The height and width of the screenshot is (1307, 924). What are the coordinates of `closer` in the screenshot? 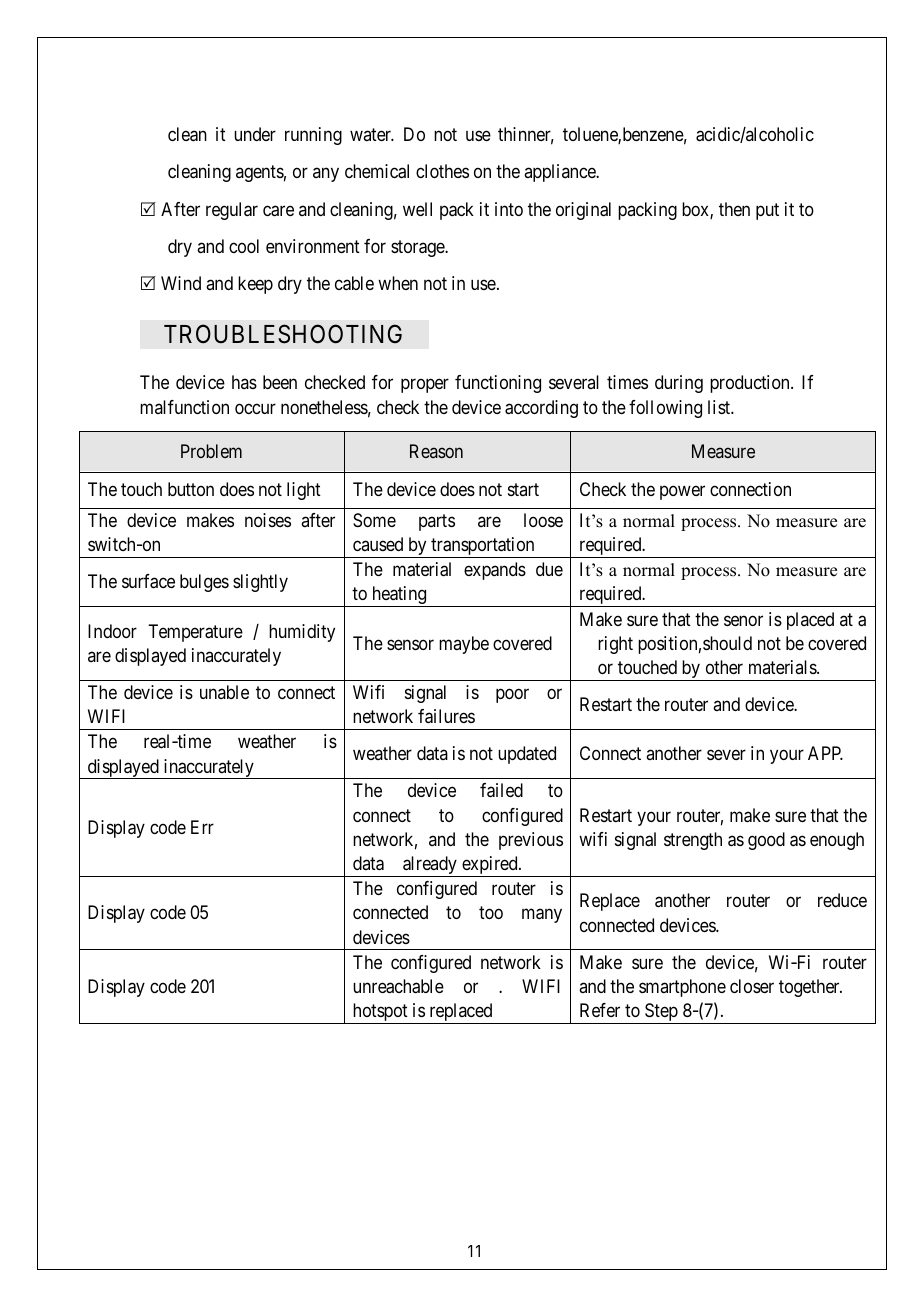 It's located at (752, 986).
